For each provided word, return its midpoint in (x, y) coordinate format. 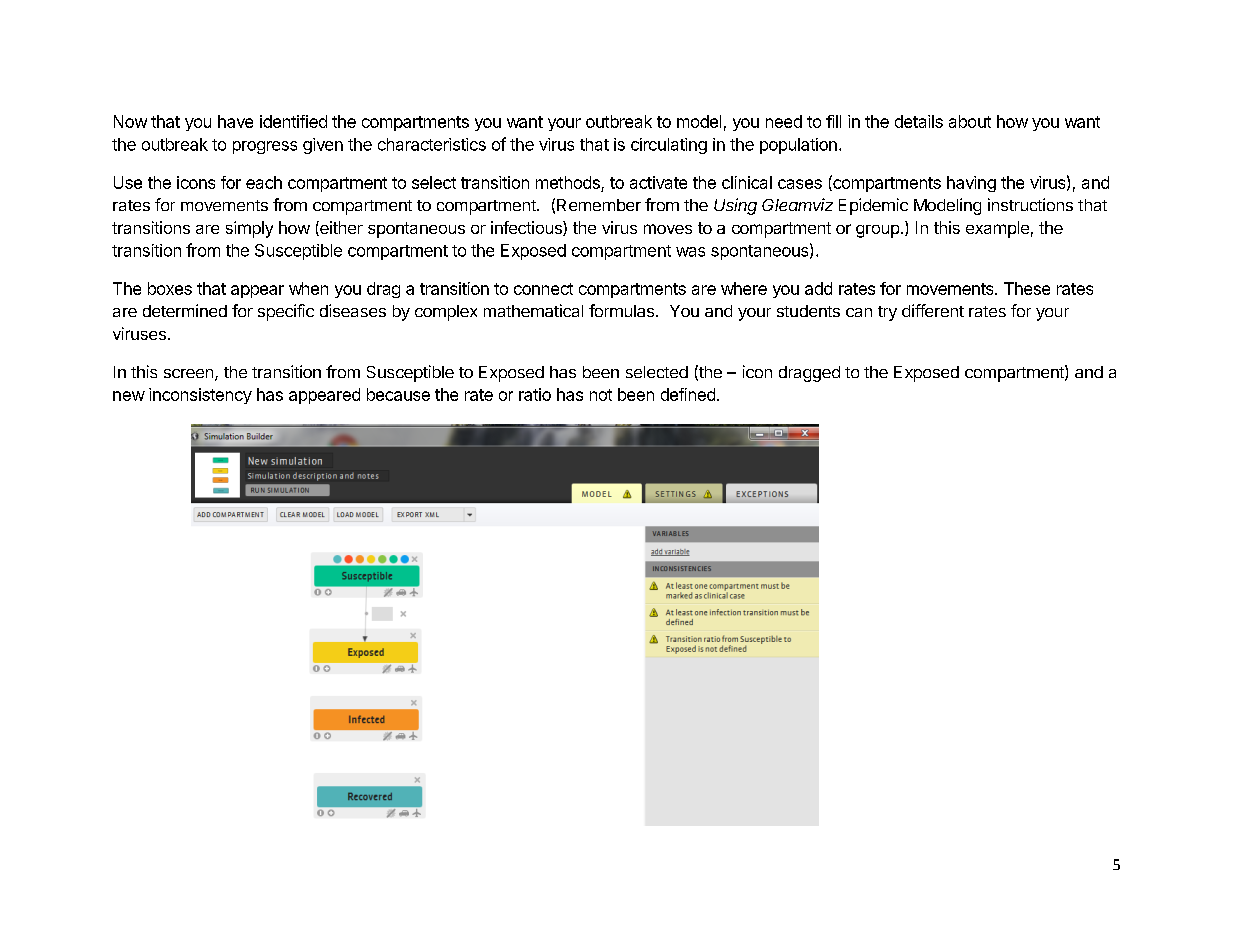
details (919, 121)
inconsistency (200, 396)
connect (543, 289)
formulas (623, 310)
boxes (170, 288)
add (818, 288)
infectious (527, 228)
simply (249, 229)
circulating (669, 146)
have (235, 121)
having (971, 184)
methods (568, 182)
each (264, 182)
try (887, 313)
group (877, 231)
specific (286, 312)
